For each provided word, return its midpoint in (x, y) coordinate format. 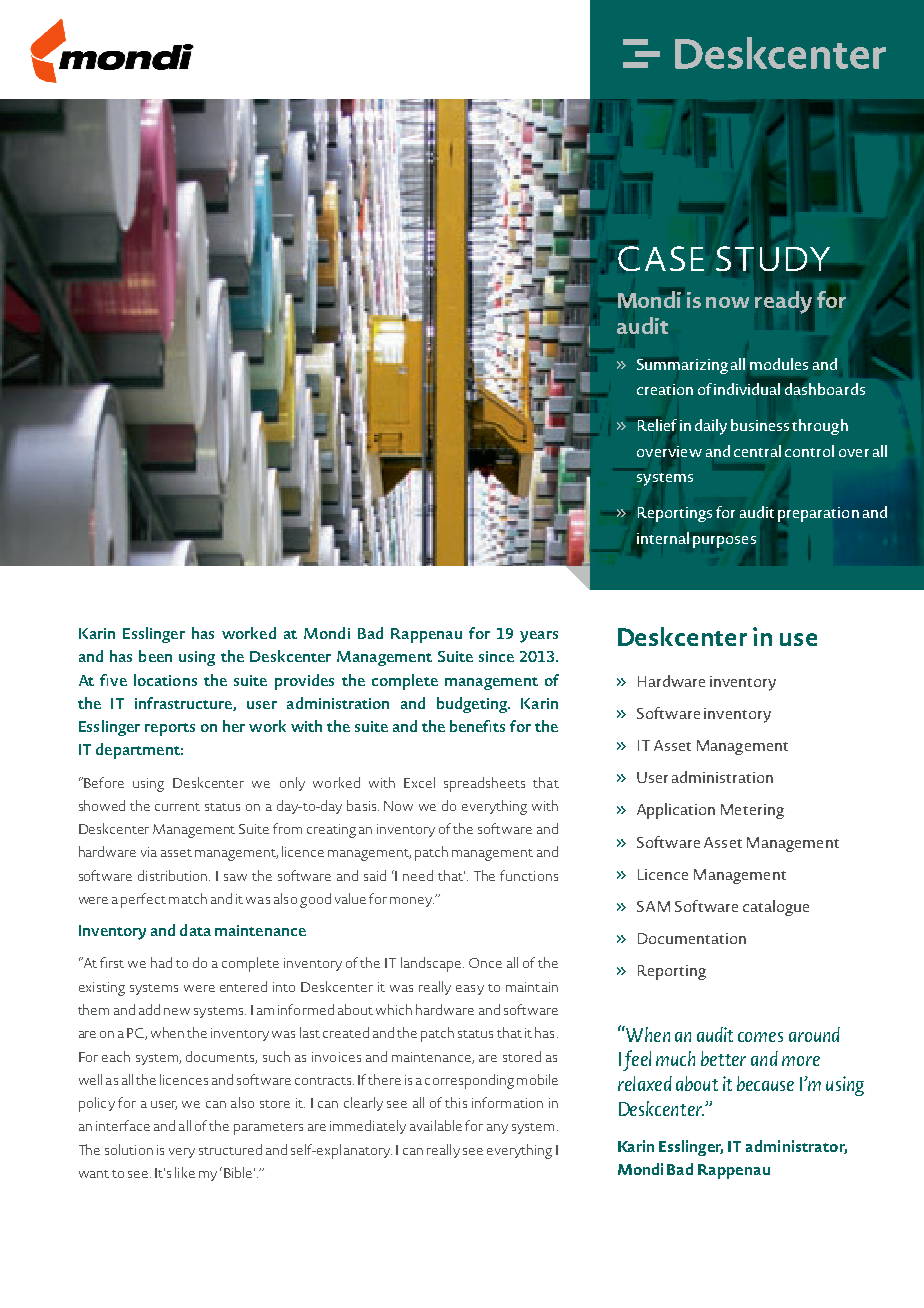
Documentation (692, 938)
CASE (661, 258)
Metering (752, 811)
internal (663, 538)
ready (783, 302)
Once (485, 963)
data (195, 930)
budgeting (473, 705)
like (185, 1172)
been (155, 656)
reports (170, 729)
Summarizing (682, 366)
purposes (724, 542)
